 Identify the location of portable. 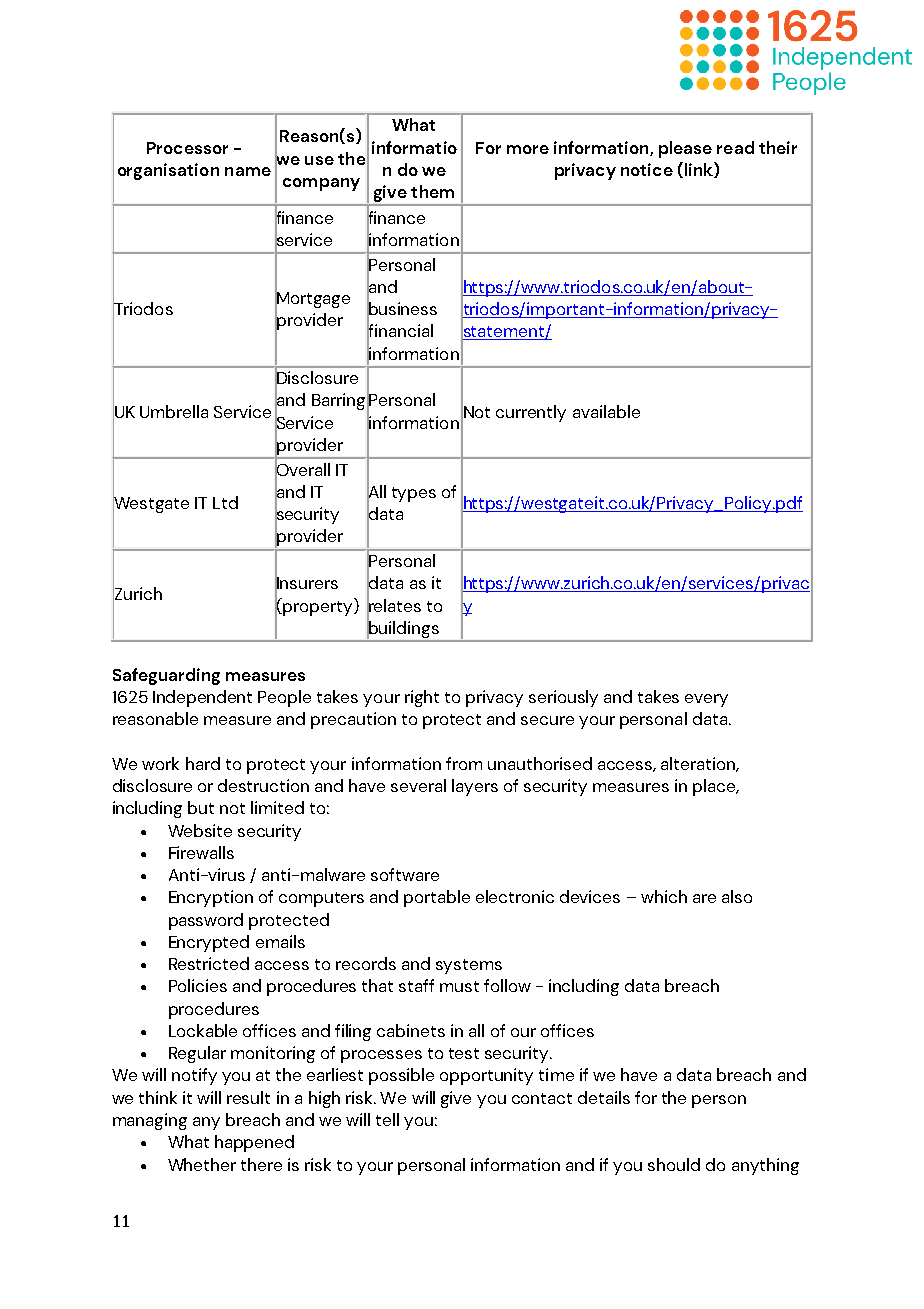
(437, 898).
